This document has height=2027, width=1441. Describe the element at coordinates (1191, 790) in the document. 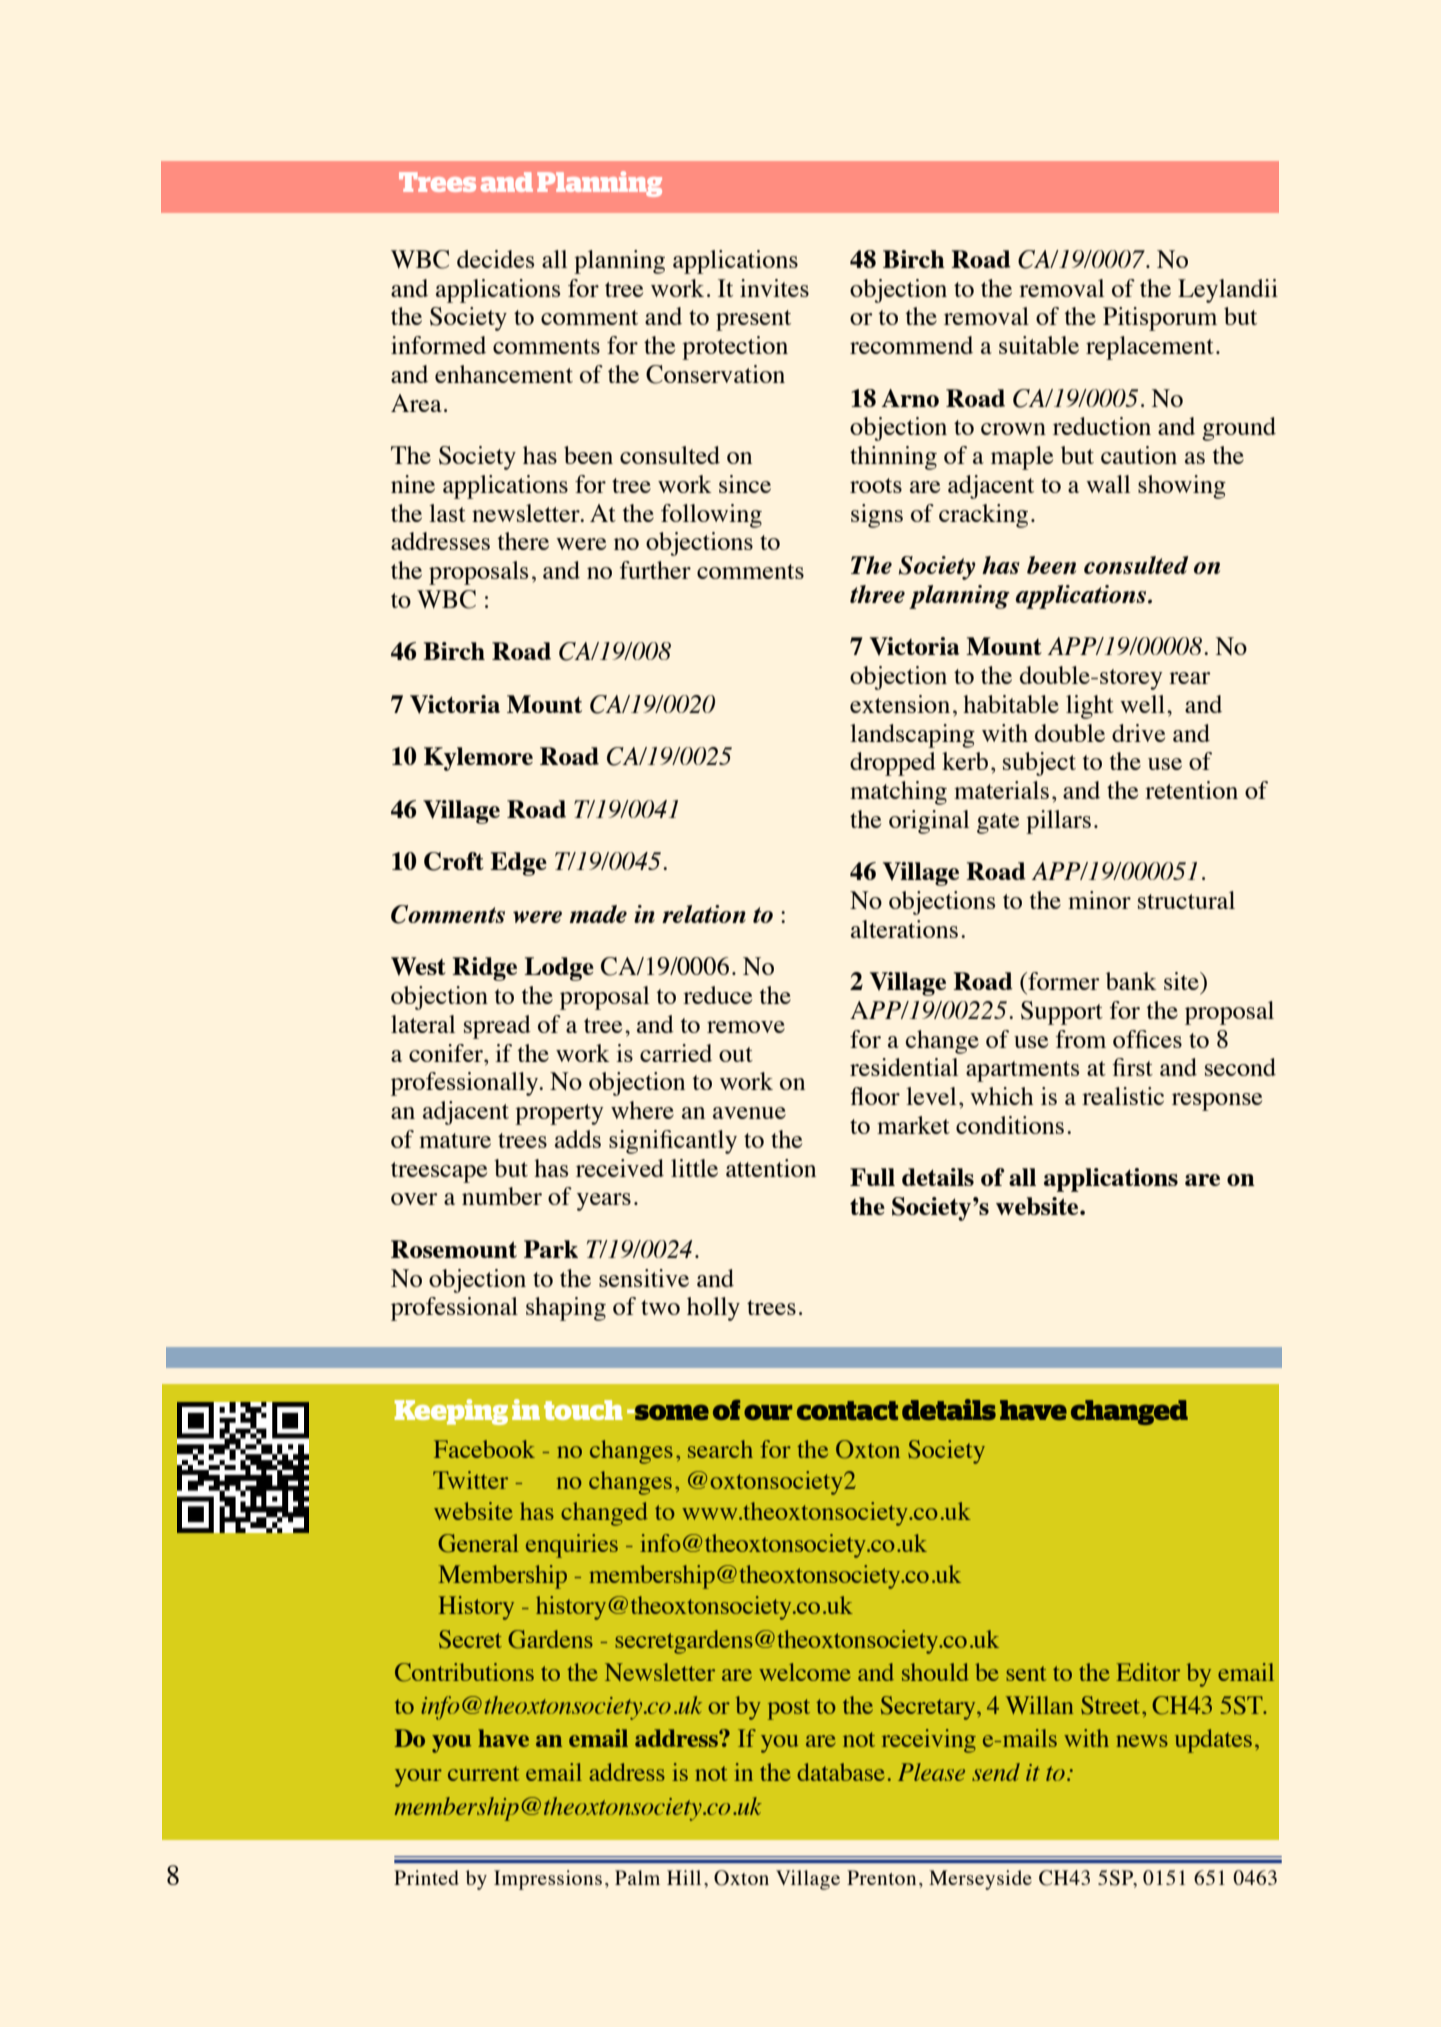

I see `retention` at that location.
